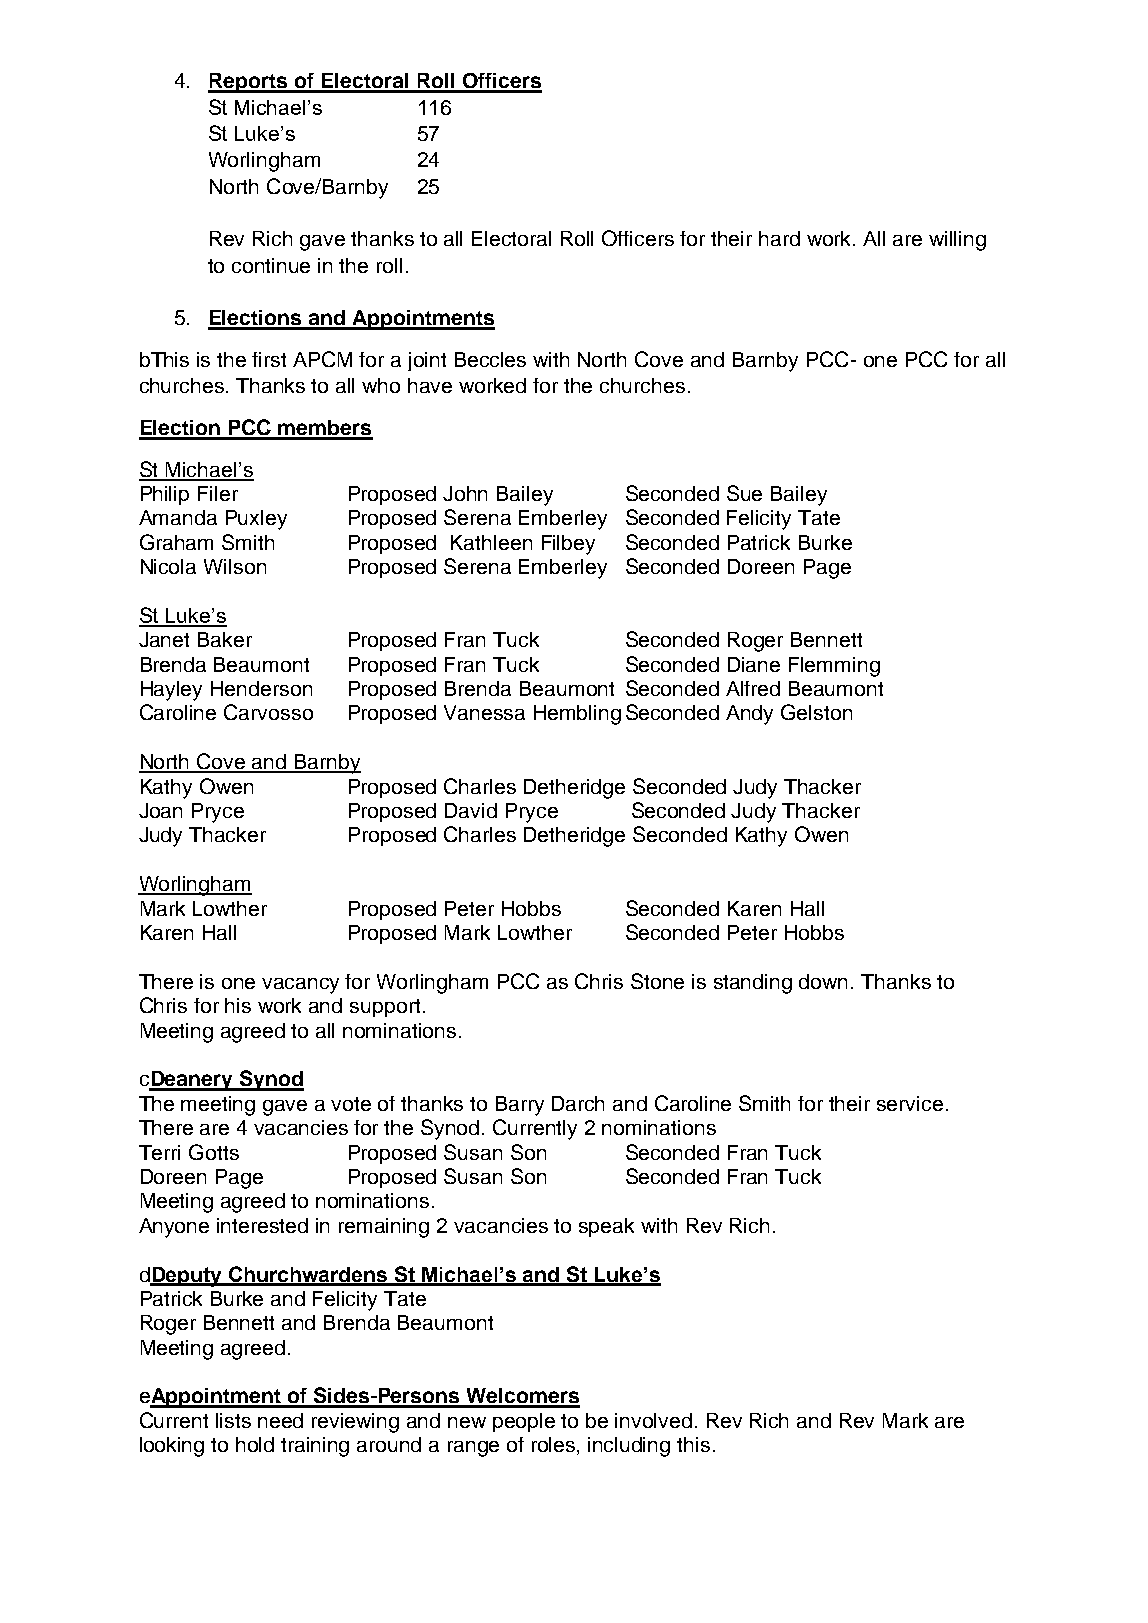 The image size is (1148, 1623). What do you see at coordinates (834, 667) in the screenshot?
I see `Flemming` at bounding box center [834, 667].
